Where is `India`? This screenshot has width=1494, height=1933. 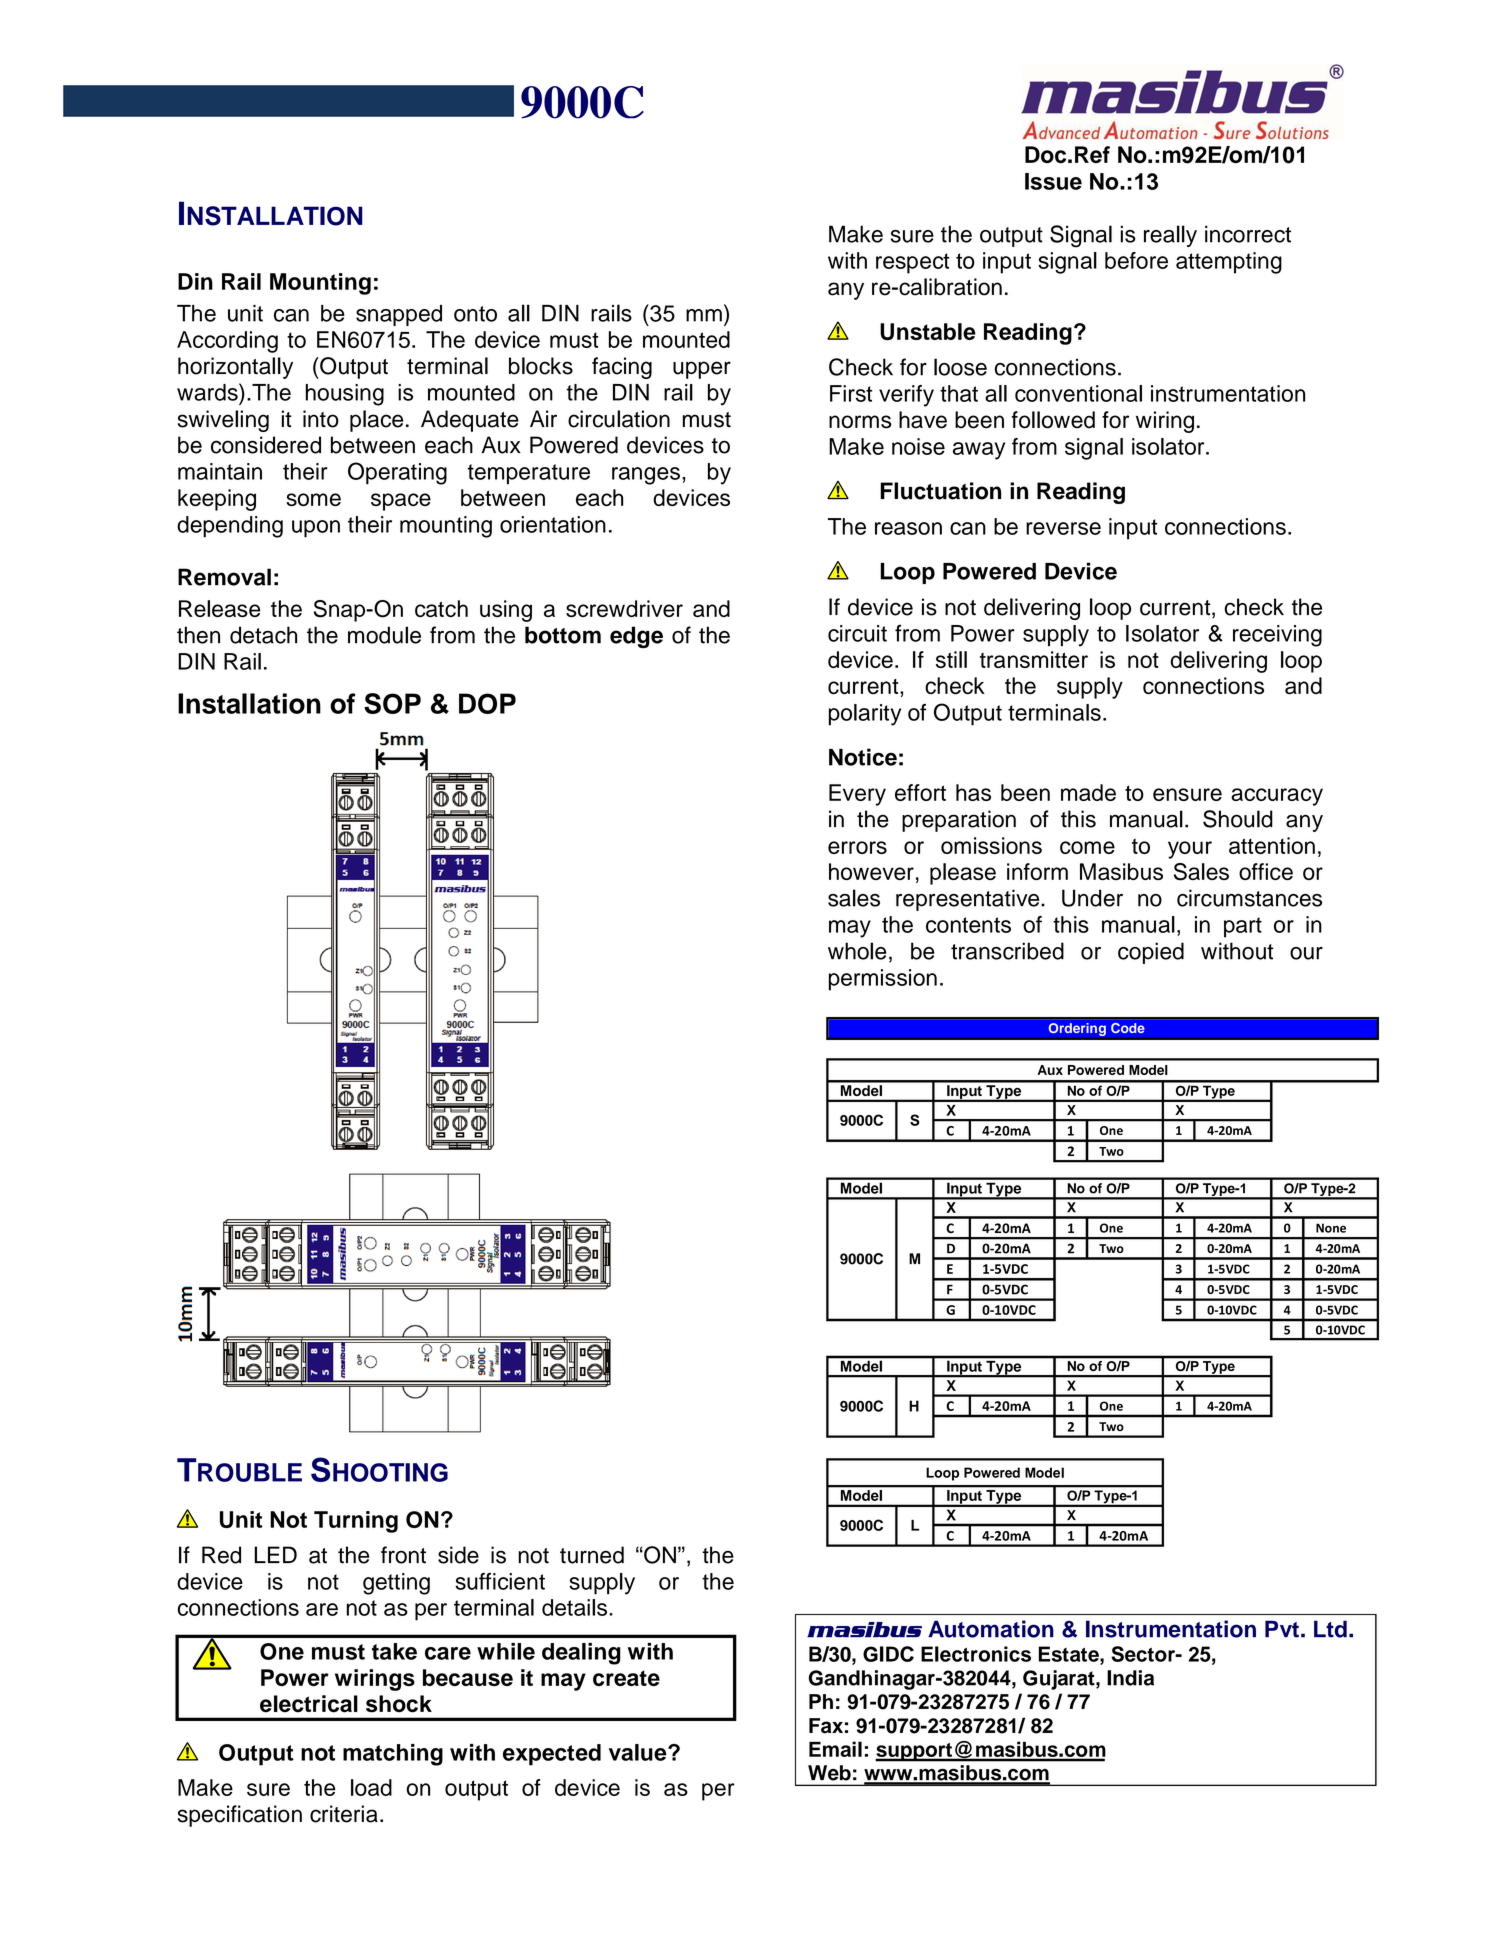 India is located at coordinates (1130, 1678).
